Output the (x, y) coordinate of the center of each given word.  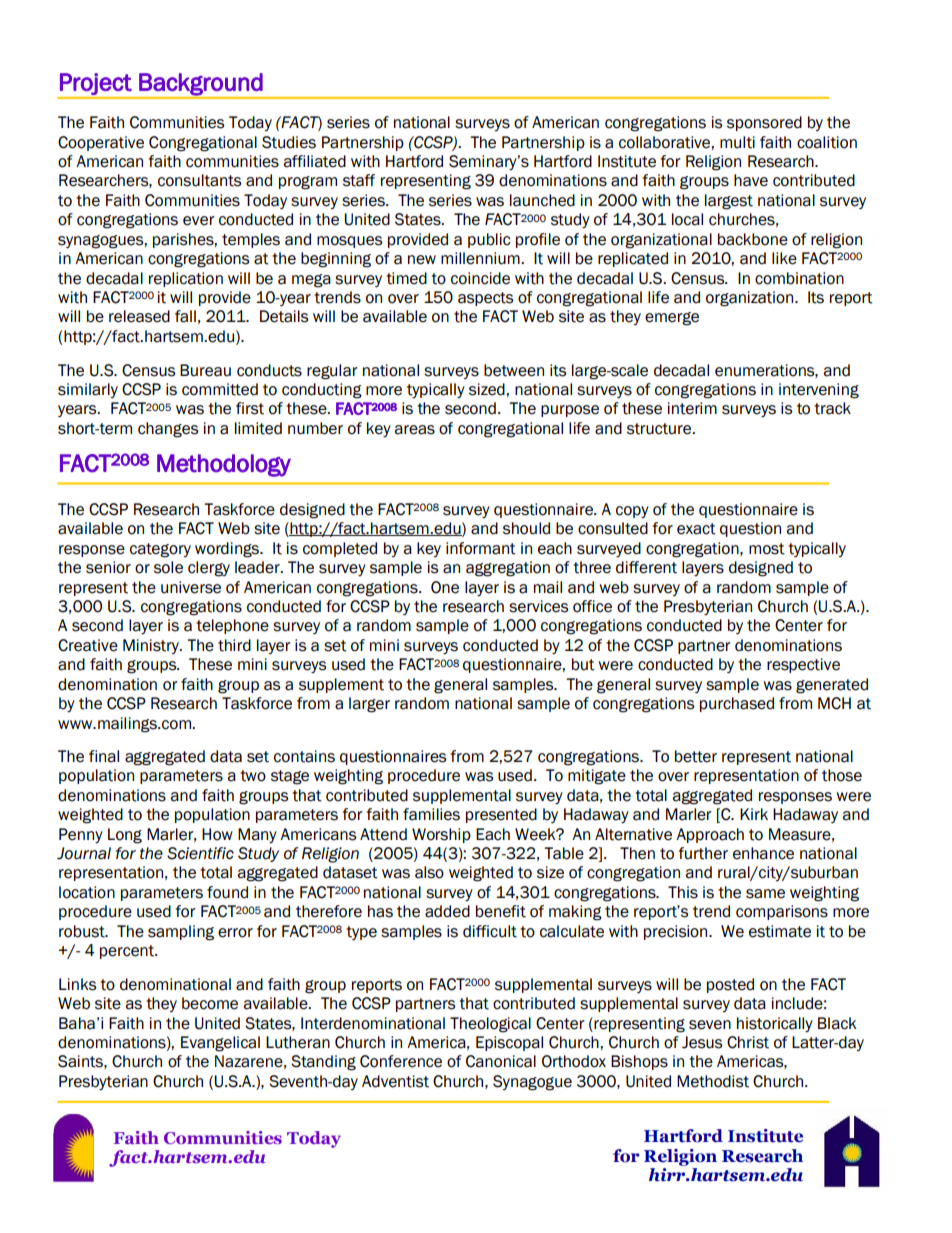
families (431, 814)
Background (201, 85)
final (104, 756)
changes (168, 430)
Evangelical (220, 1044)
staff (359, 180)
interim (692, 408)
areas (414, 430)
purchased (737, 704)
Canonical (501, 1061)
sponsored (764, 123)
